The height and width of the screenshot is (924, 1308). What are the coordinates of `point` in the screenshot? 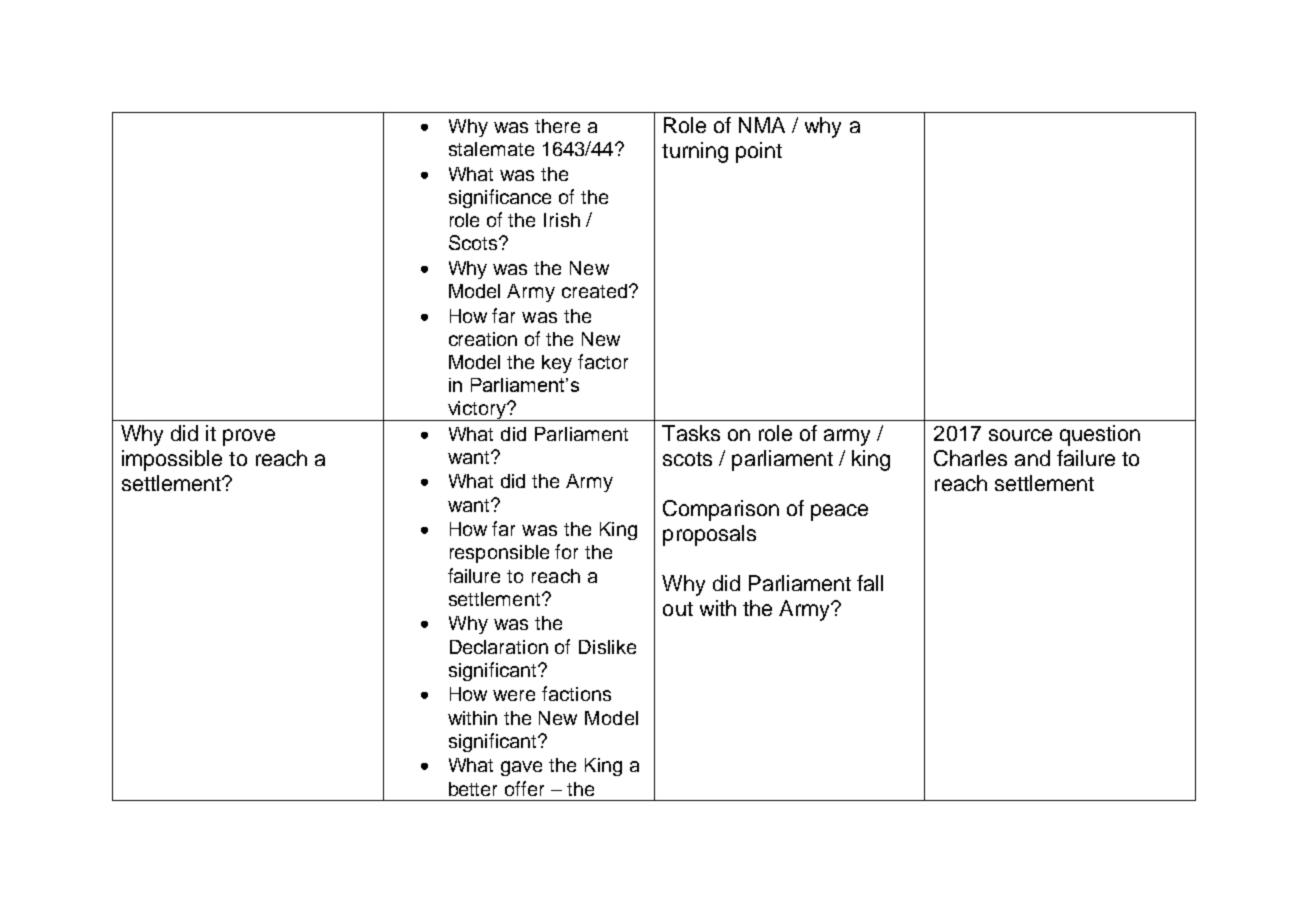 It's located at (759, 152).
